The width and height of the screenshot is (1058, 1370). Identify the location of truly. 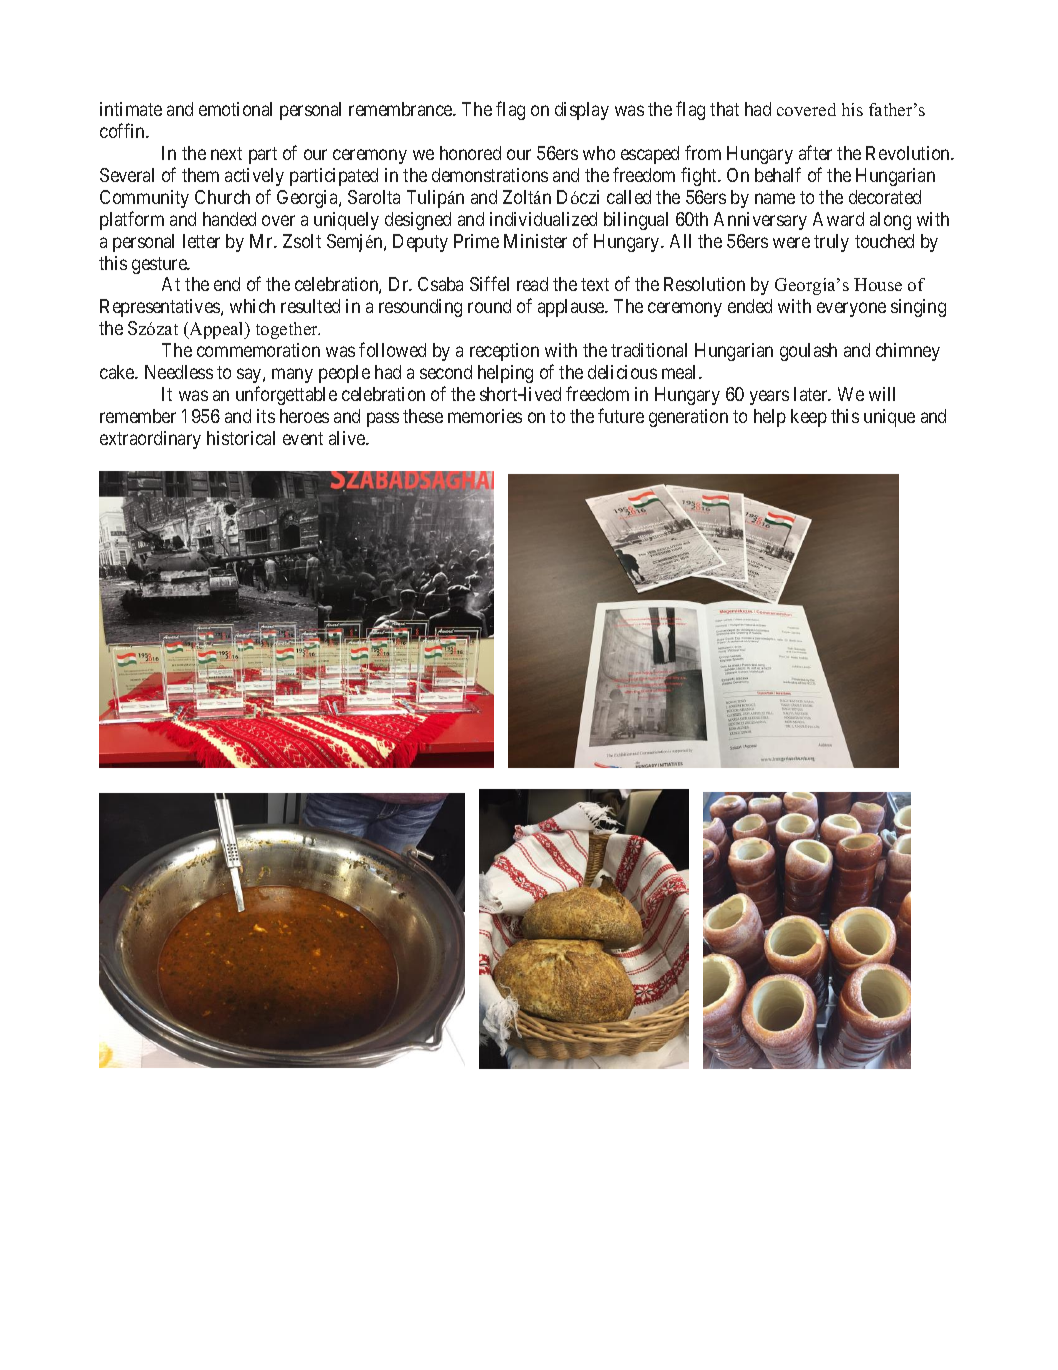
(831, 243).
